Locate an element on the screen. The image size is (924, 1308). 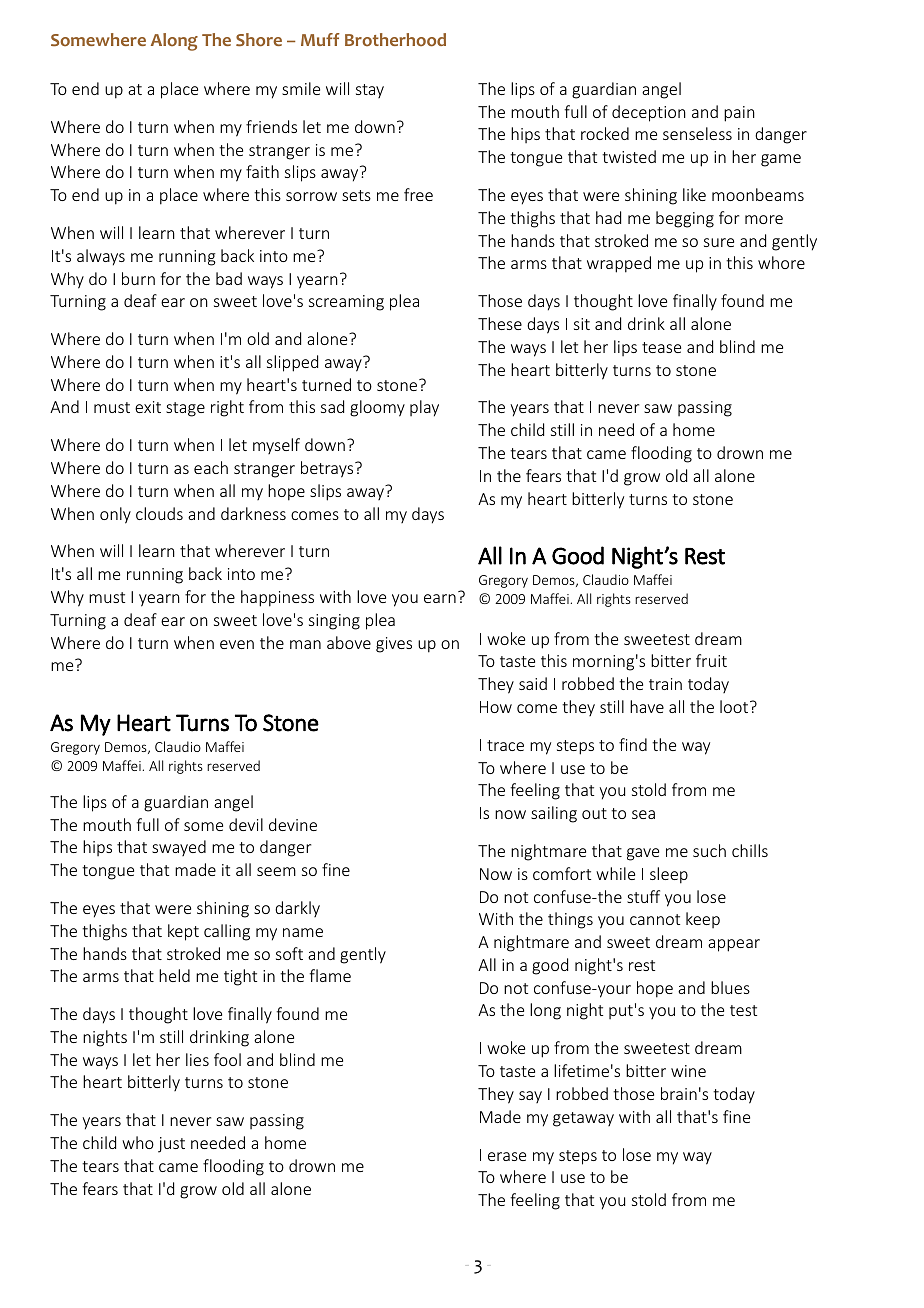
These is located at coordinates (500, 323).
